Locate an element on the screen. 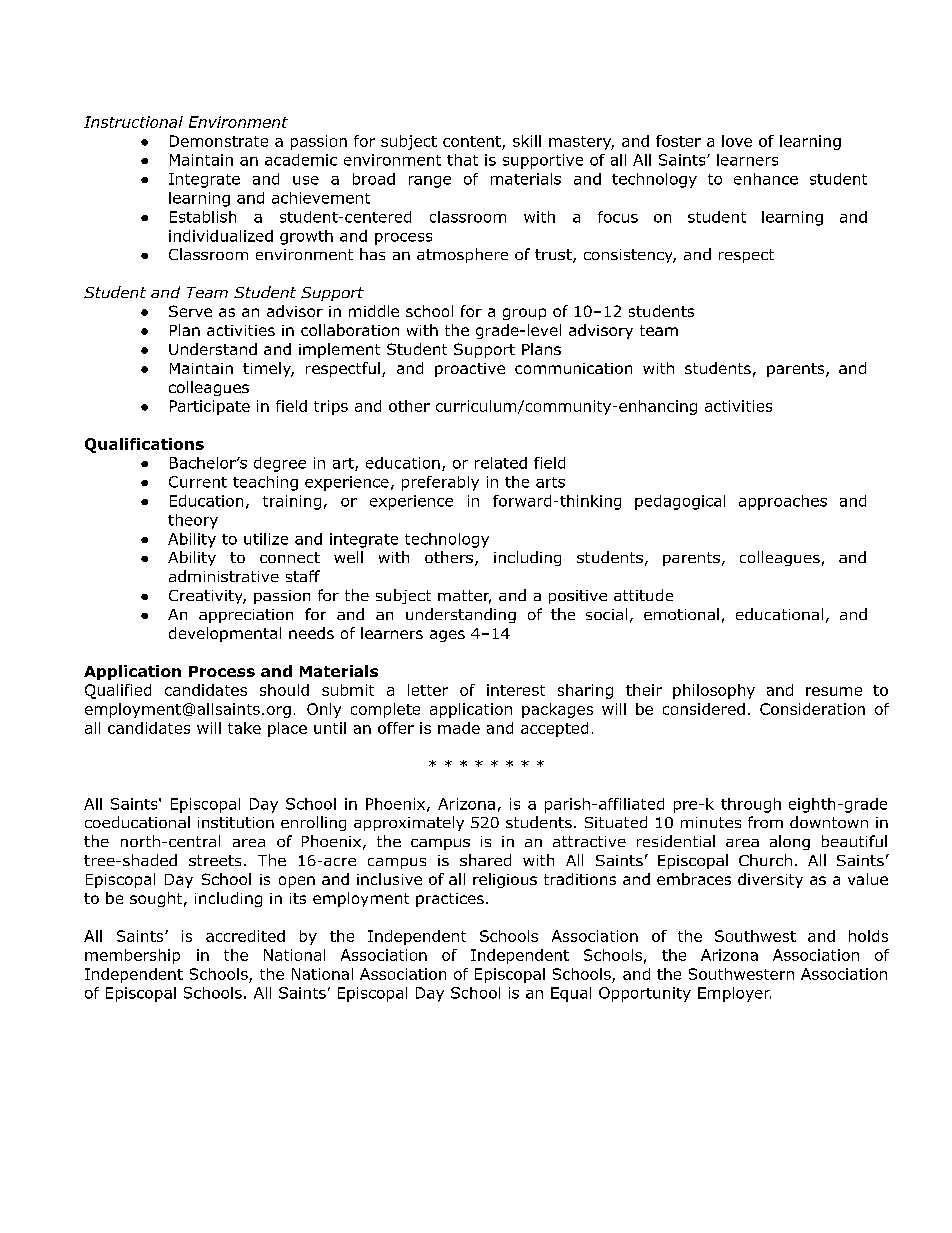 This screenshot has height=1233, width=952. group is located at coordinates (524, 314).
